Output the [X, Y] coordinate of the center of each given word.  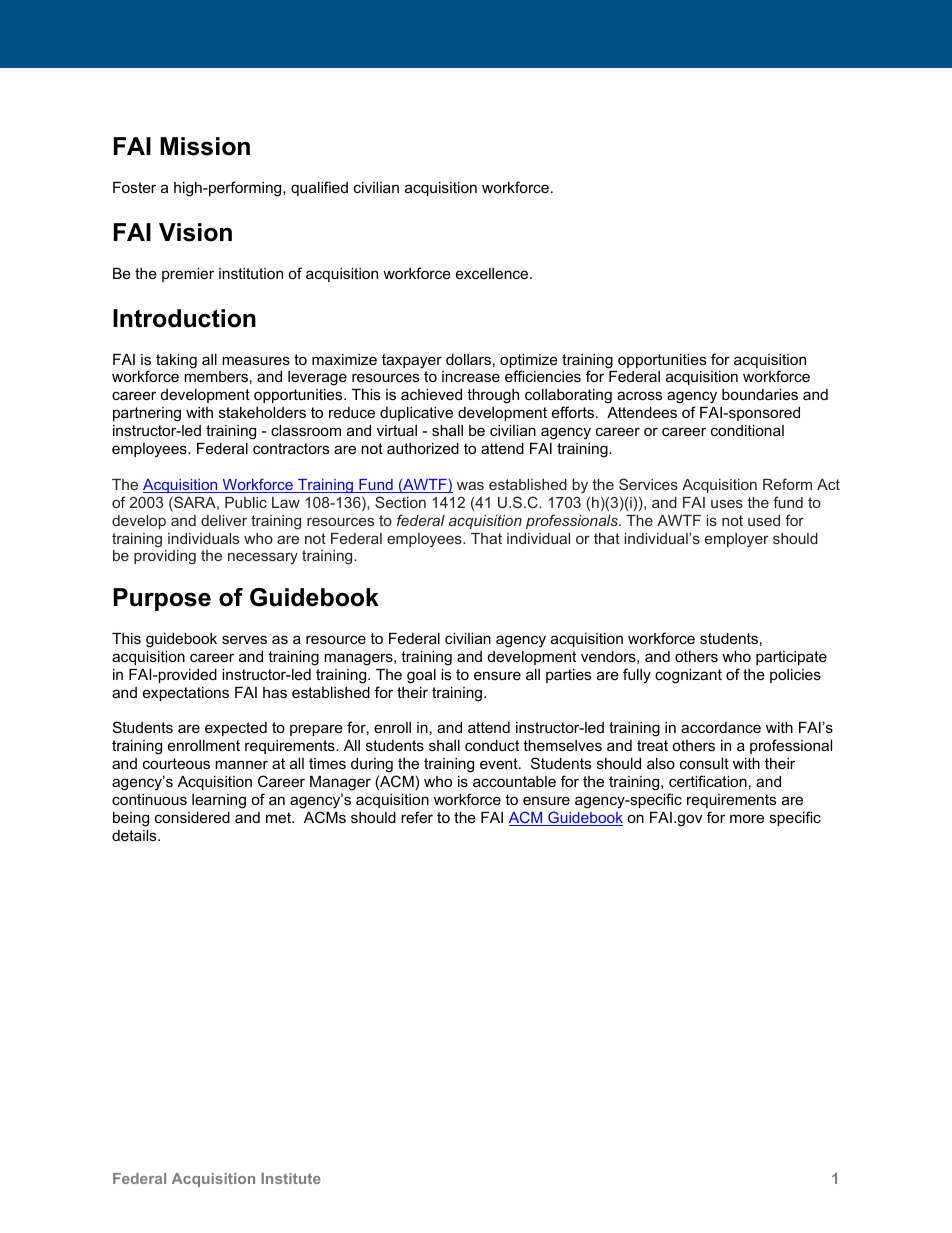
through [493, 396]
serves [244, 639]
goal [421, 676]
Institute [291, 1178]
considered [192, 817]
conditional [747, 430]
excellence [493, 273]
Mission [205, 146]
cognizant [688, 676]
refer [417, 817]
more [747, 818]
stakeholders [262, 412]
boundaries [760, 394]
